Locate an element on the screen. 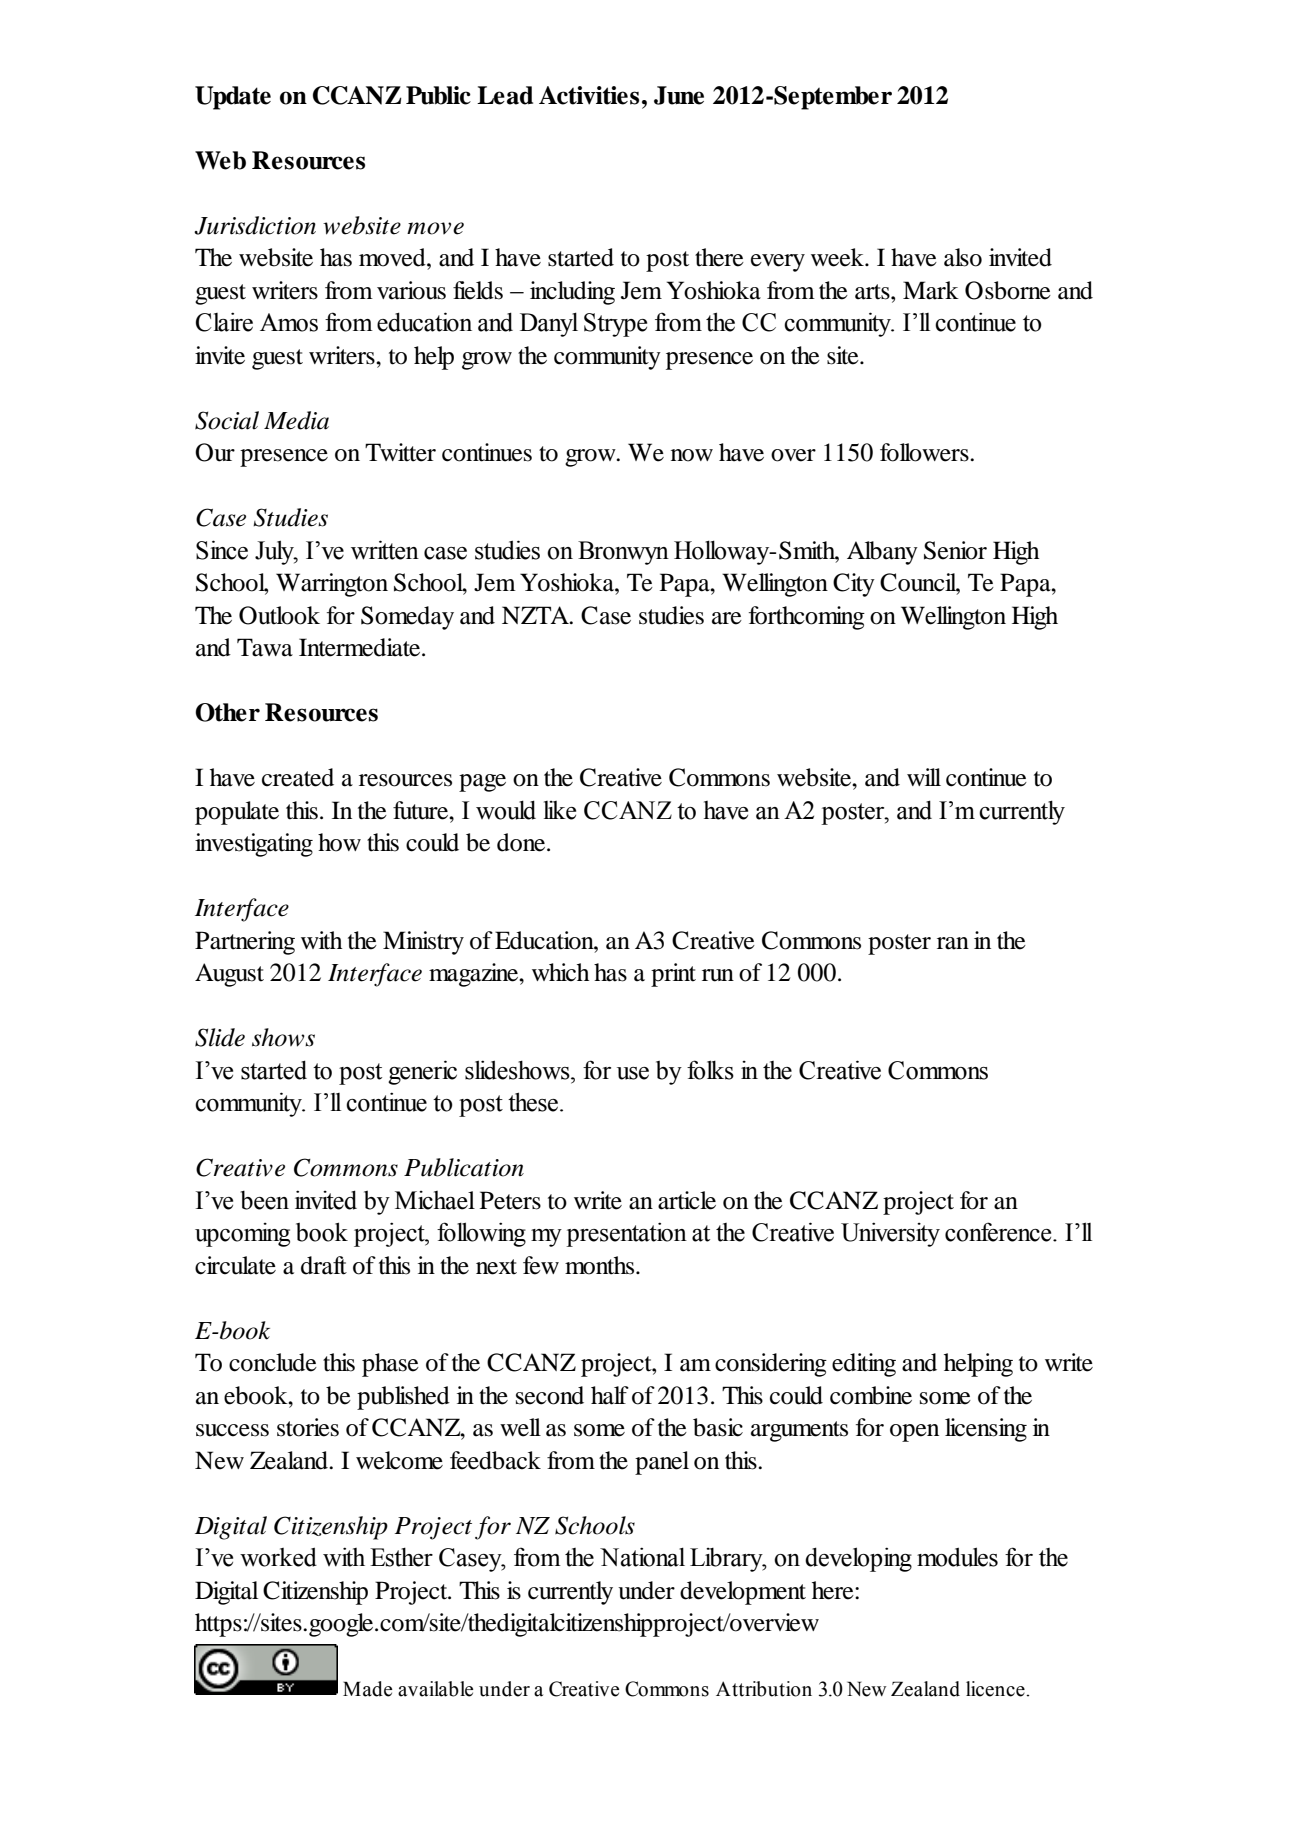 The image size is (1289, 1823). which is located at coordinates (560, 972).
